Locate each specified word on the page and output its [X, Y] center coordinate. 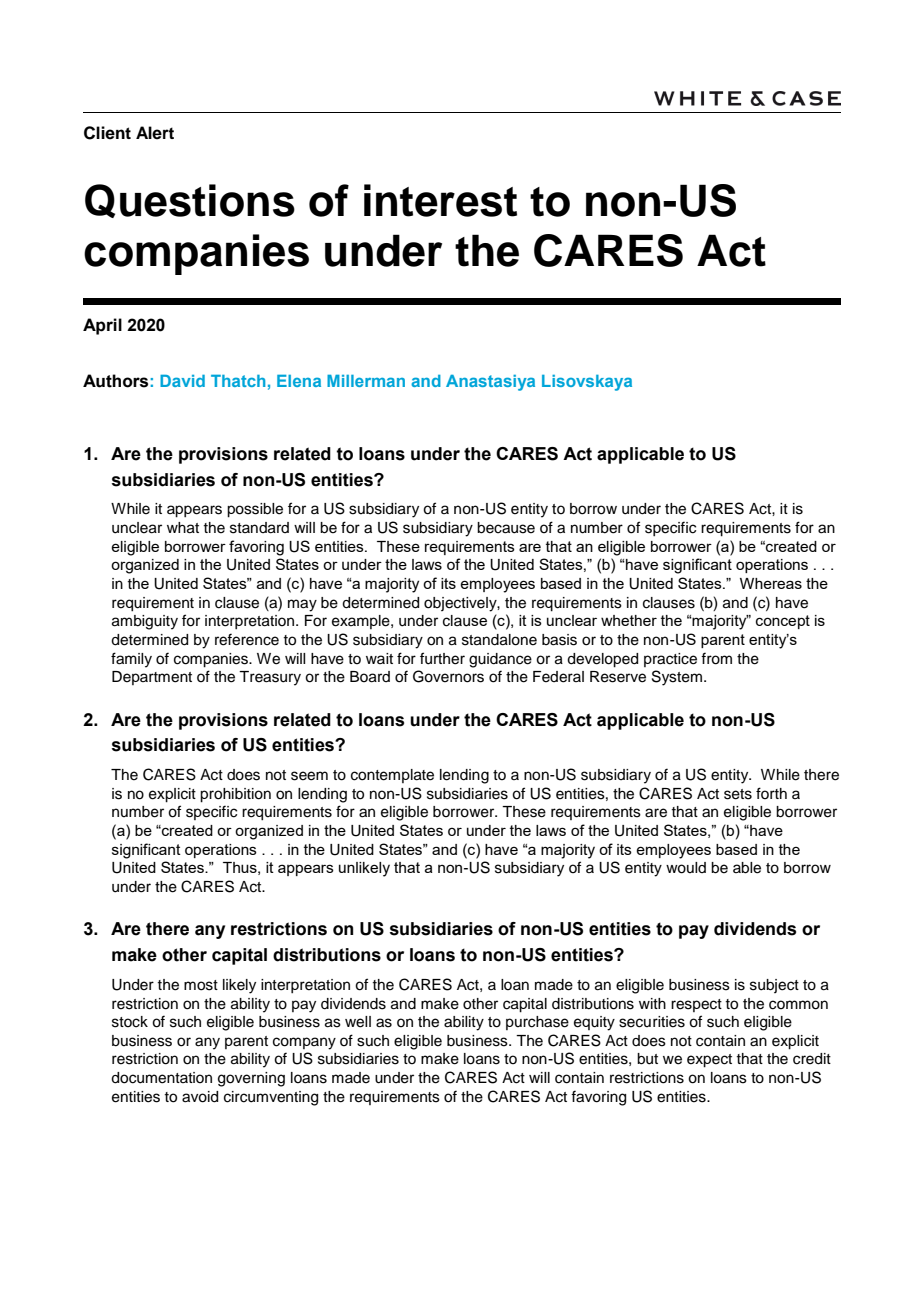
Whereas [771, 583]
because [506, 528]
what [183, 528]
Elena [299, 381]
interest [440, 200]
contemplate [392, 776]
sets [738, 794]
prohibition [235, 795]
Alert [155, 133]
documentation [161, 1078]
